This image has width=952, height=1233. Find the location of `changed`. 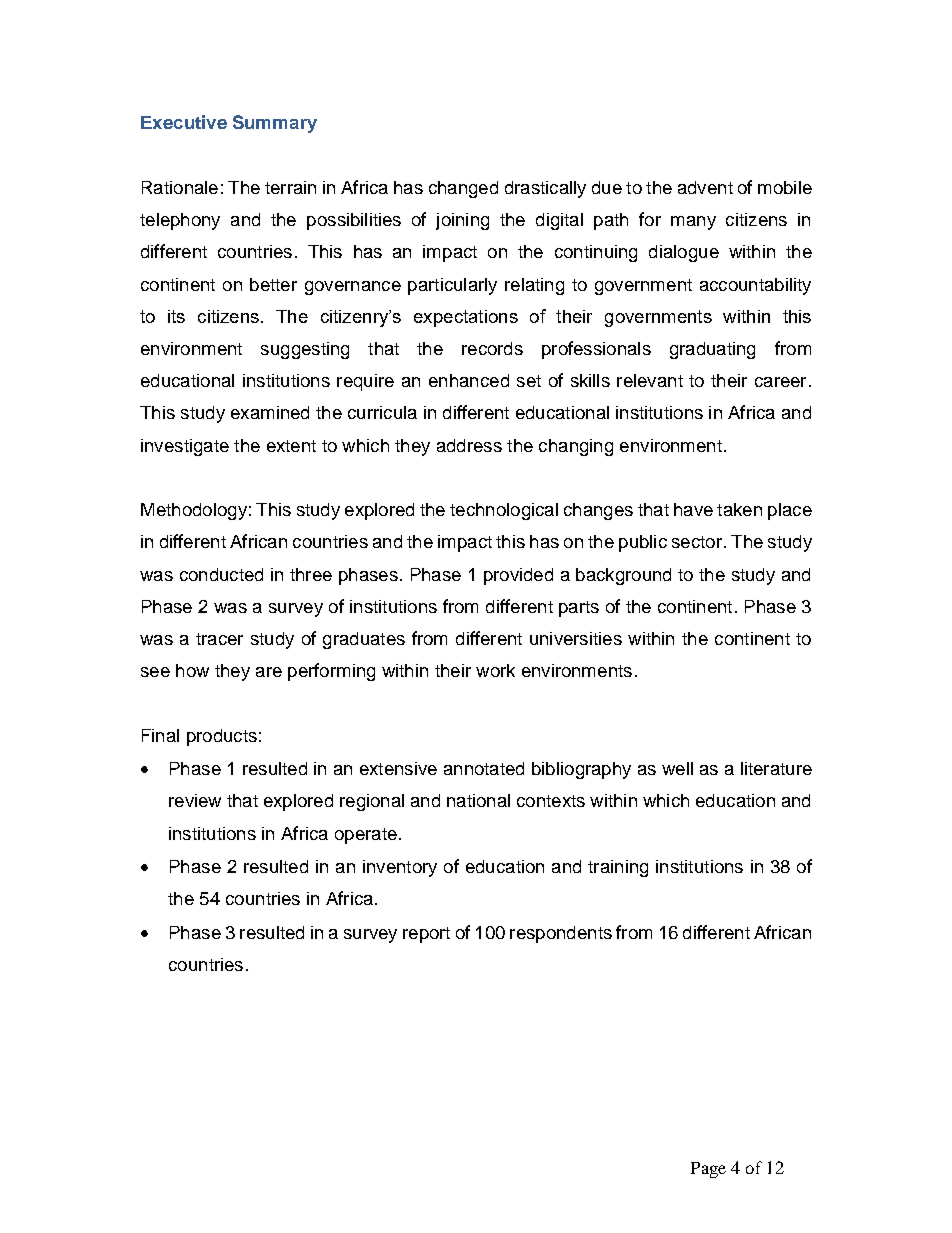

changed is located at coordinates (463, 189).
